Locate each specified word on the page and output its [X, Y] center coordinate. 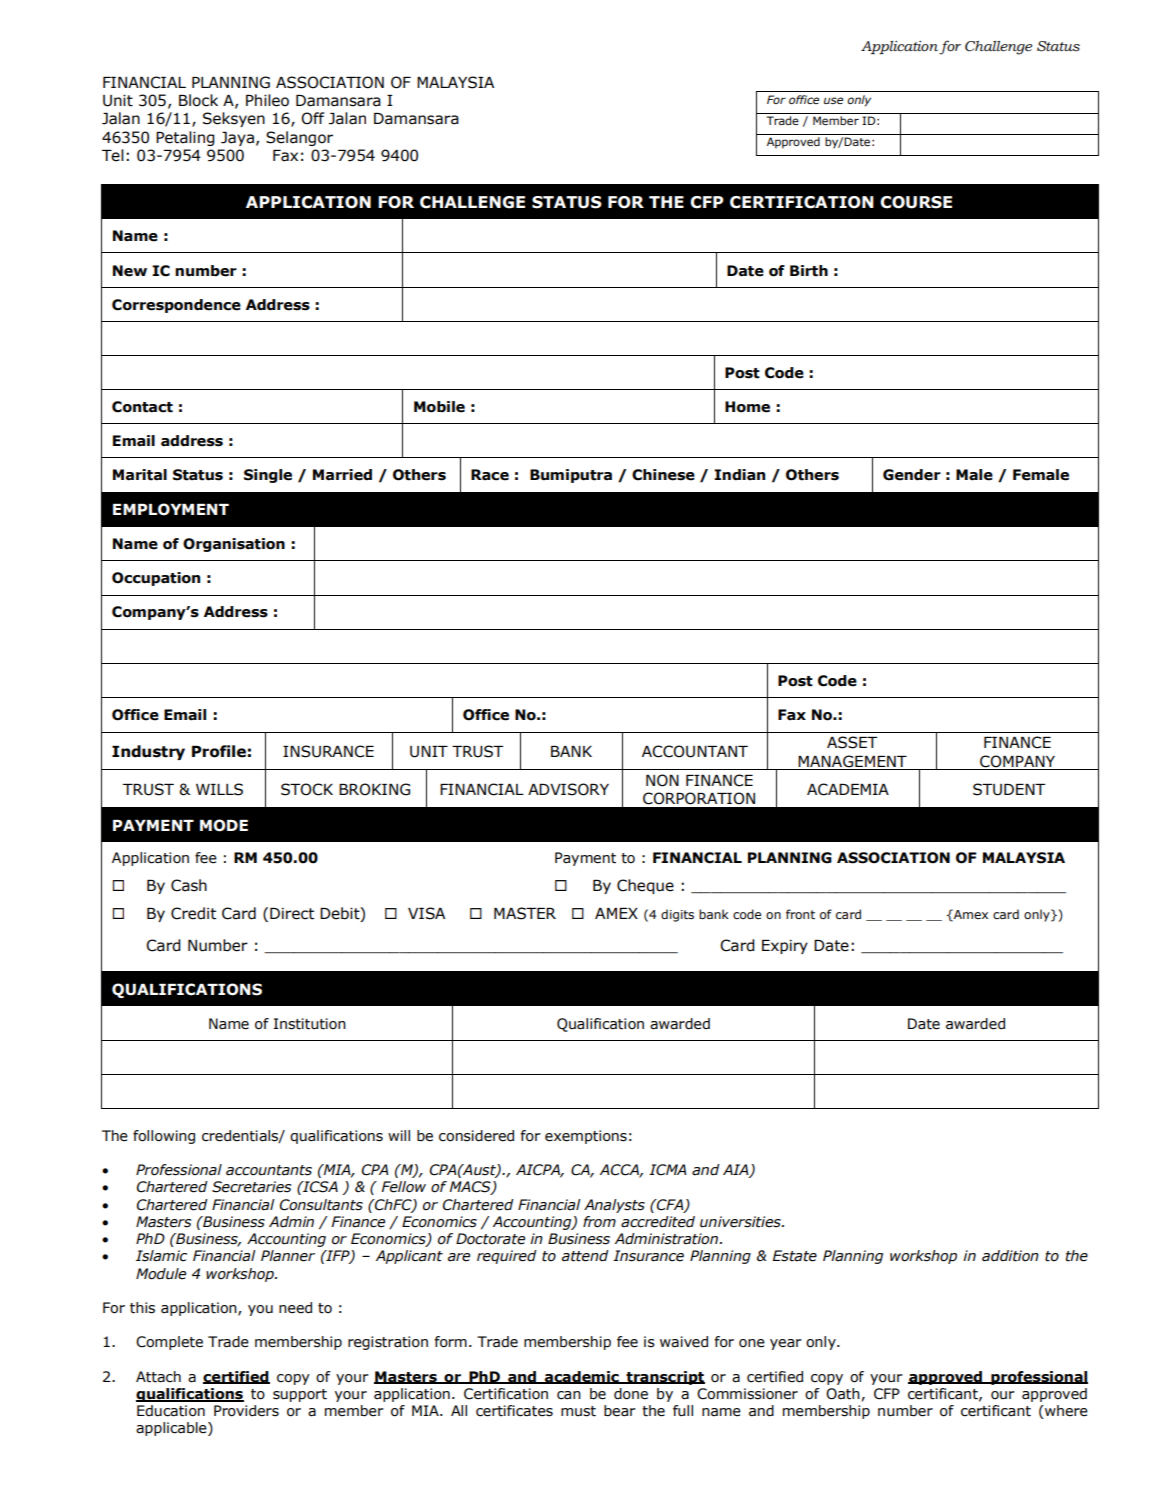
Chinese [663, 475]
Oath [843, 1394]
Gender [912, 475]
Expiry [785, 947]
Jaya [237, 139]
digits [677, 915]
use [833, 100]
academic [582, 1377]
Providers [246, 1411]
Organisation [234, 545]
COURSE [916, 202]
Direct [292, 914]
